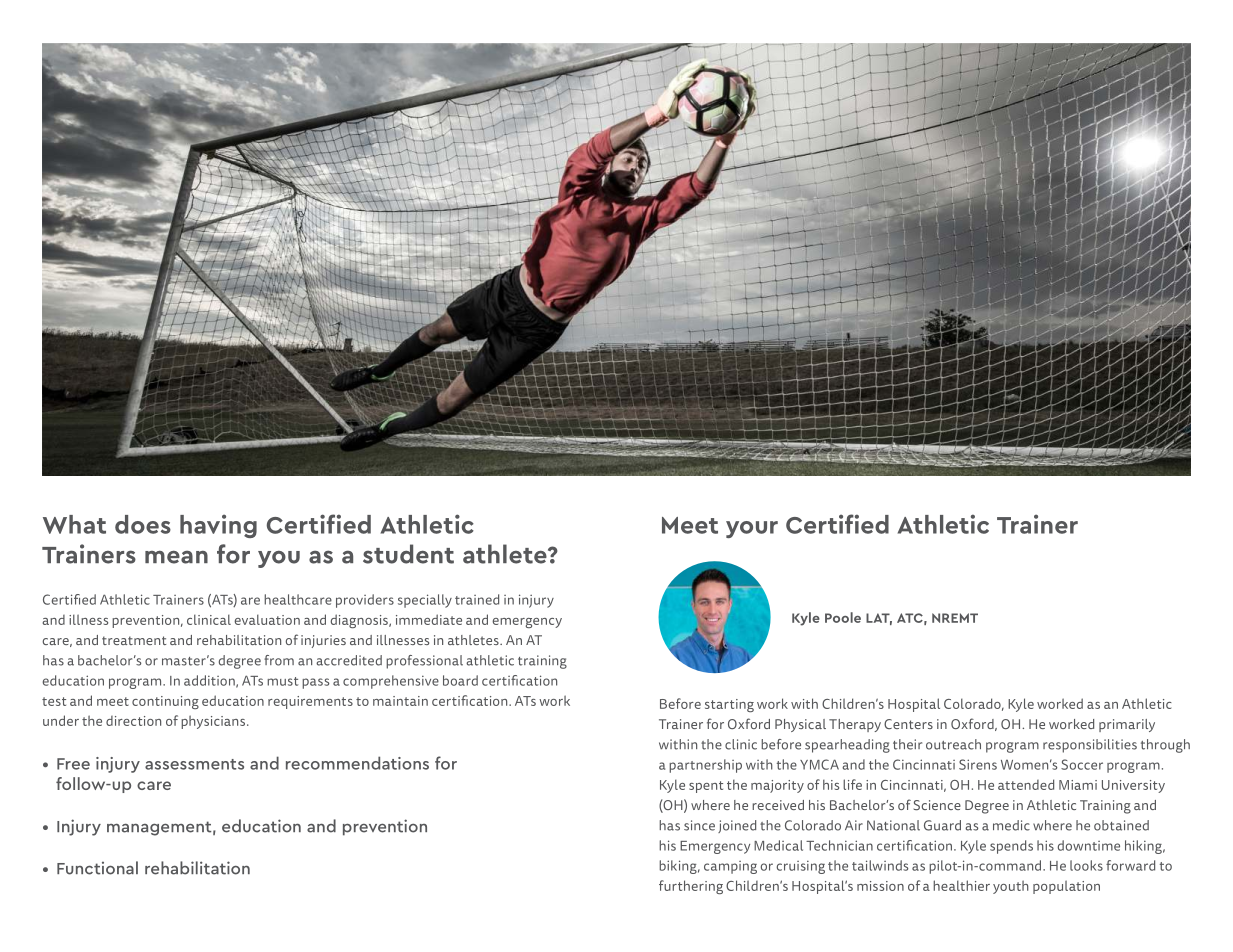 This page has height=952, width=1233. What do you see at coordinates (1082, 764) in the page?
I see `Soccer` at bounding box center [1082, 764].
